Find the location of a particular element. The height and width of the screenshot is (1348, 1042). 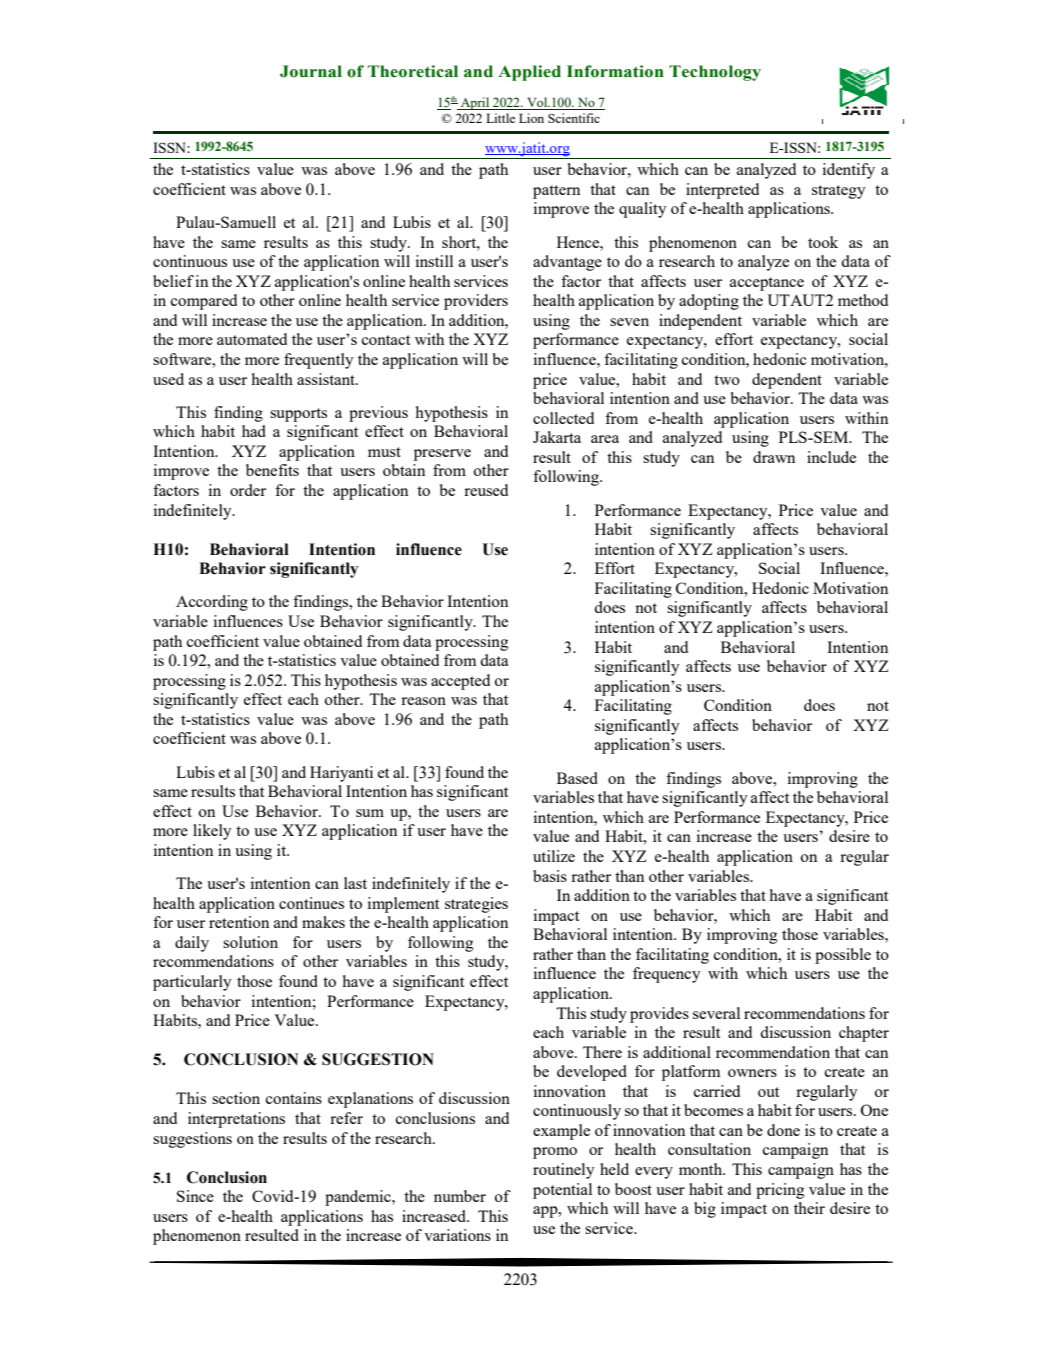

benefits is located at coordinates (272, 470).
